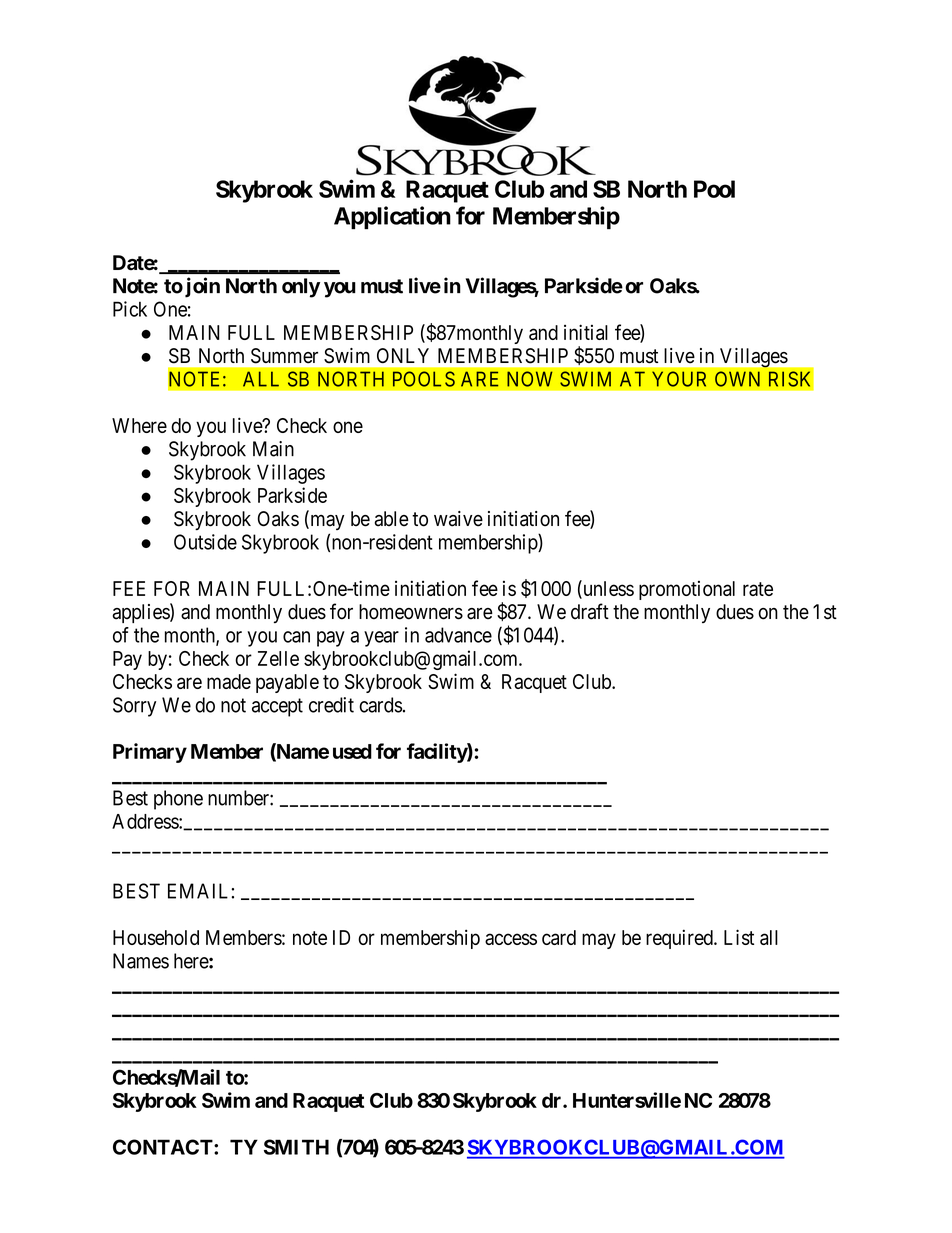 The width and height of the page is (952, 1233). I want to click on Pick, so click(130, 309).
